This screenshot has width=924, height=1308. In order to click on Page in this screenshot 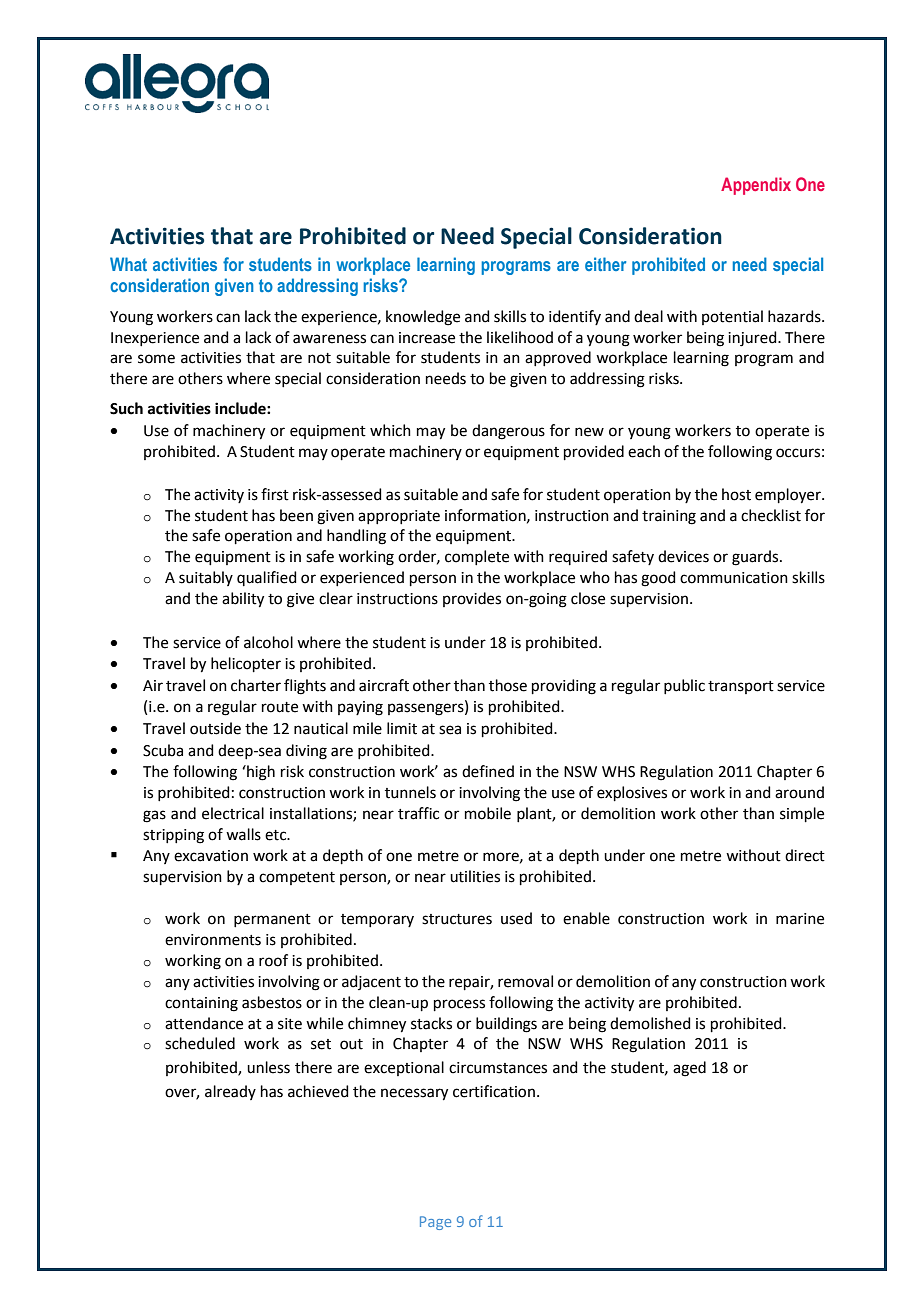, I will do `click(435, 1223)`.
